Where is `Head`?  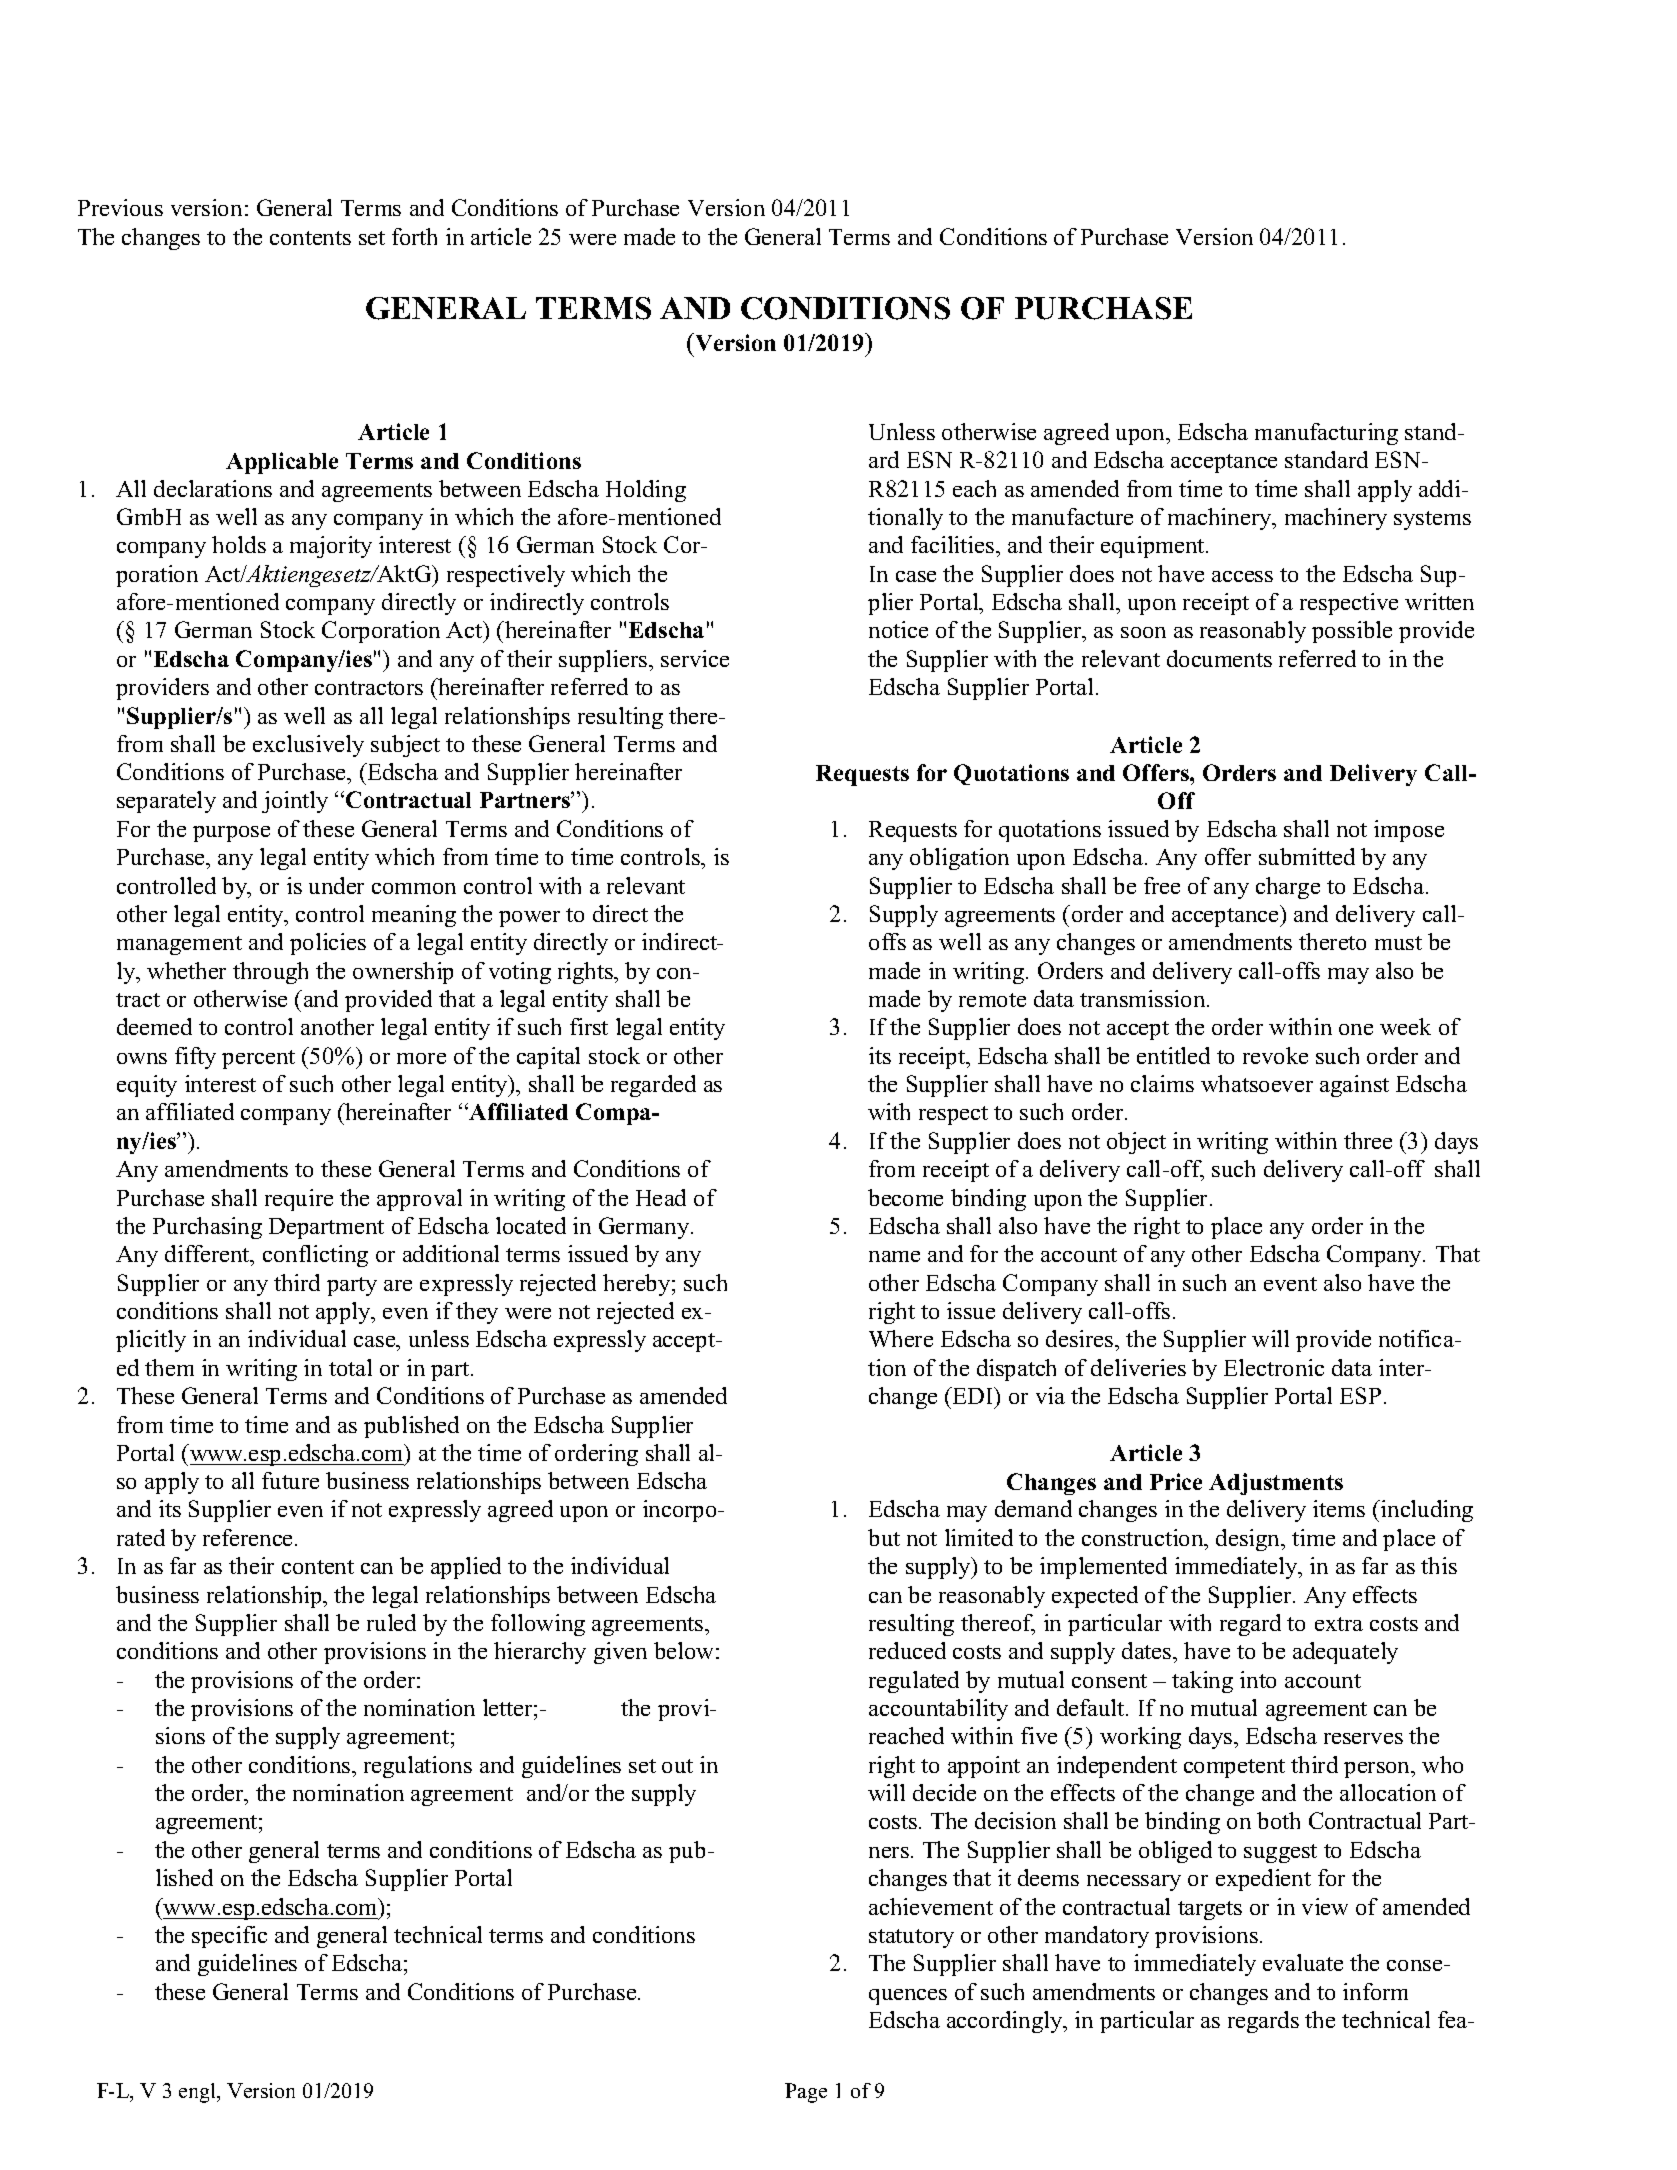
Head is located at coordinates (661, 1197).
